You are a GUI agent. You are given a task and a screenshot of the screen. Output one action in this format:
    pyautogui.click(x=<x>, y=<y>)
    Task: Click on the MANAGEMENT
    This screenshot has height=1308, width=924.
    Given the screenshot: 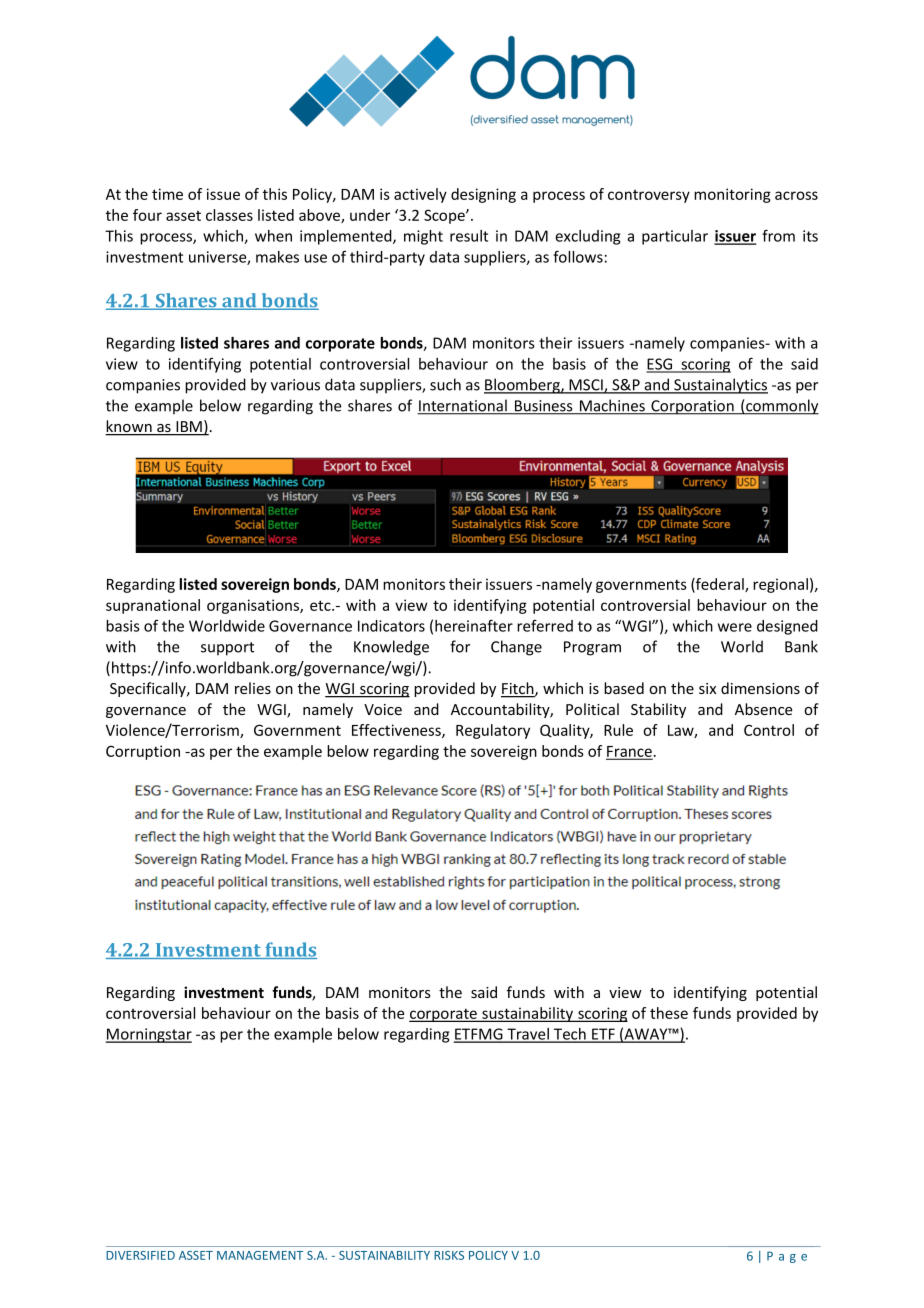 What is the action you would take?
    pyautogui.click(x=260, y=1255)
